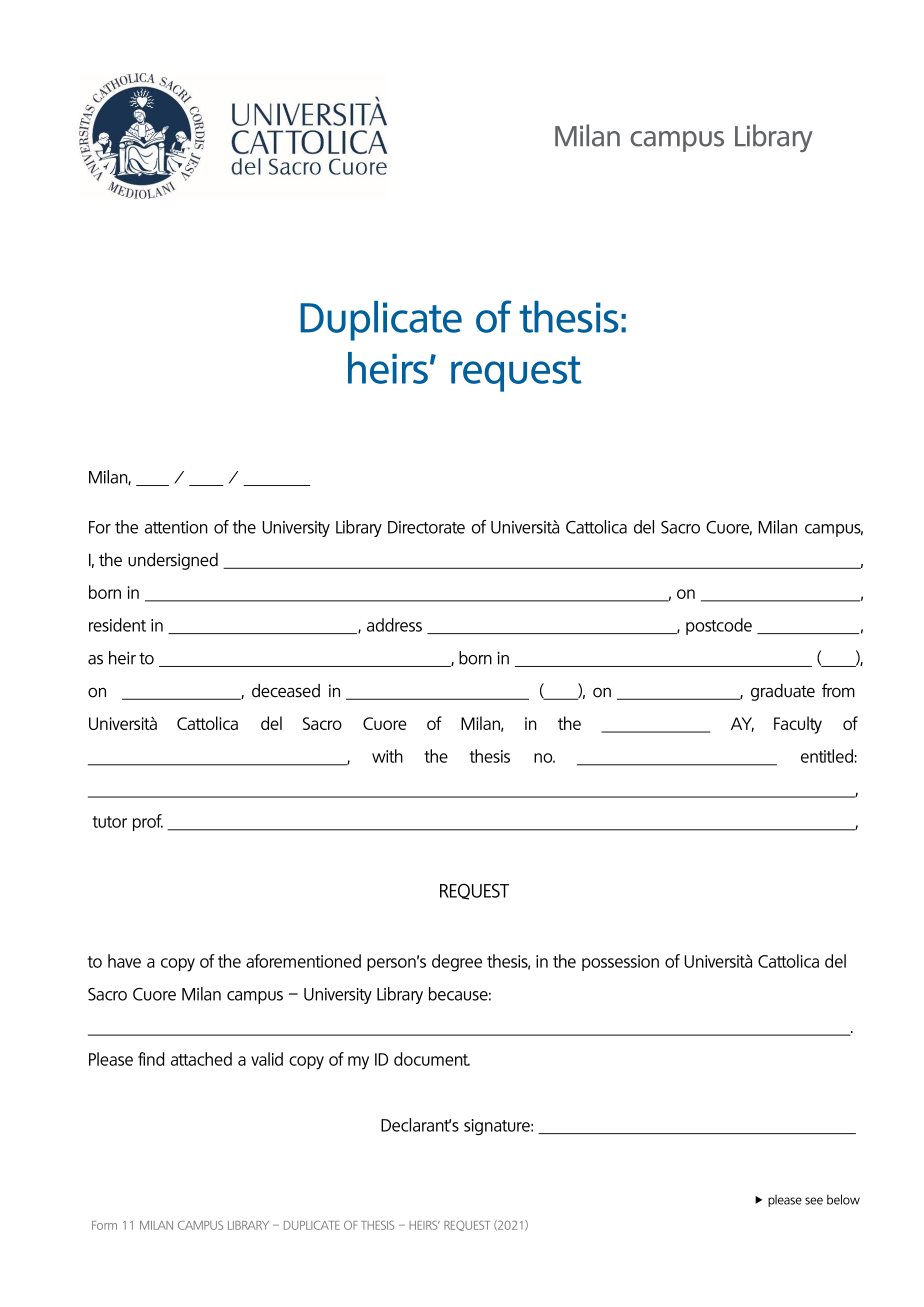 The image size is (924, 1307). What do you see at coordinates (814, 1201) in the screenshot?
I see `see` at bounding box center [814, 1201].
